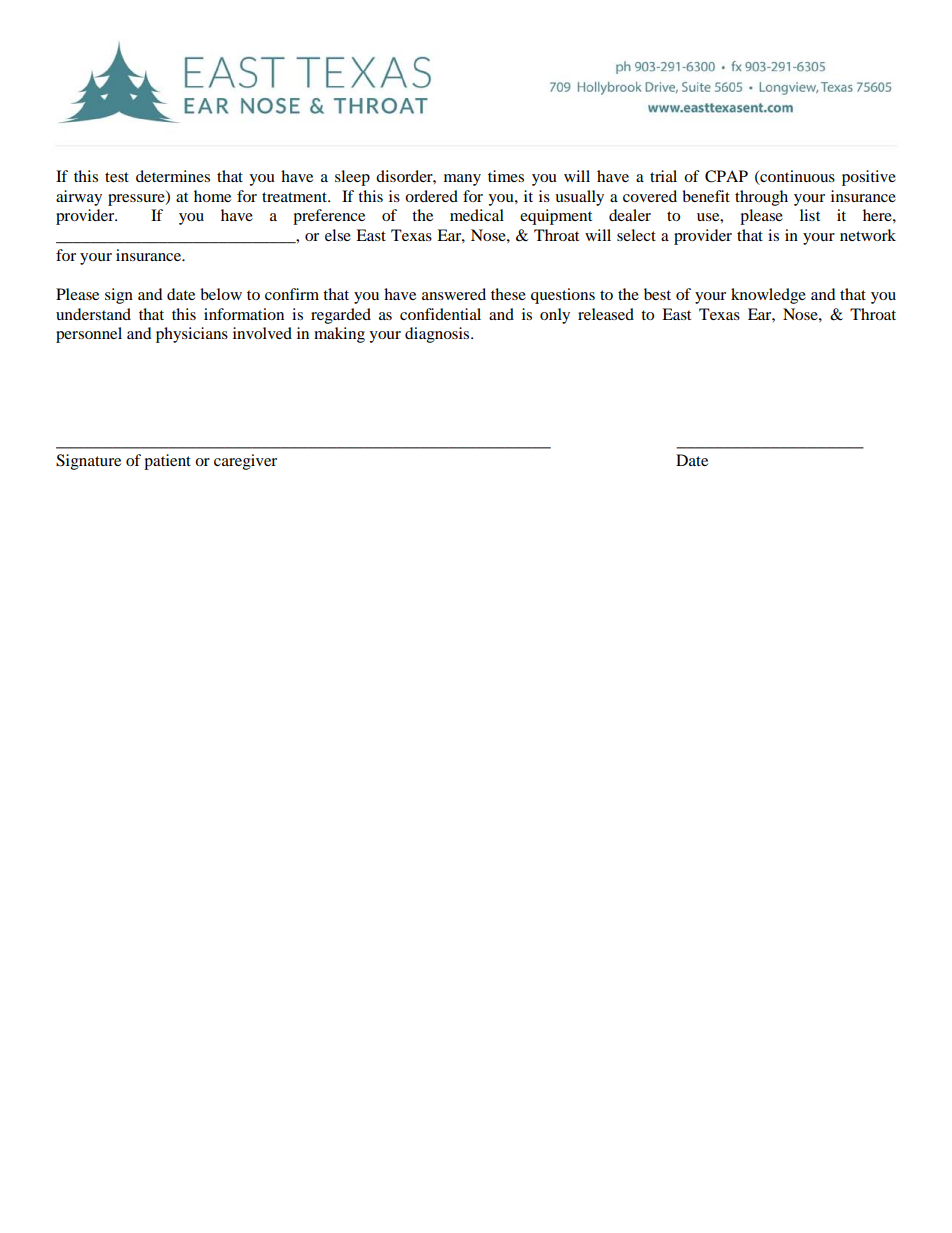 The width and height of the screenshot is (952, 1233). Describe the element at coordinates (726, 176) in the screenshot. I see `CPAP` at that location.
